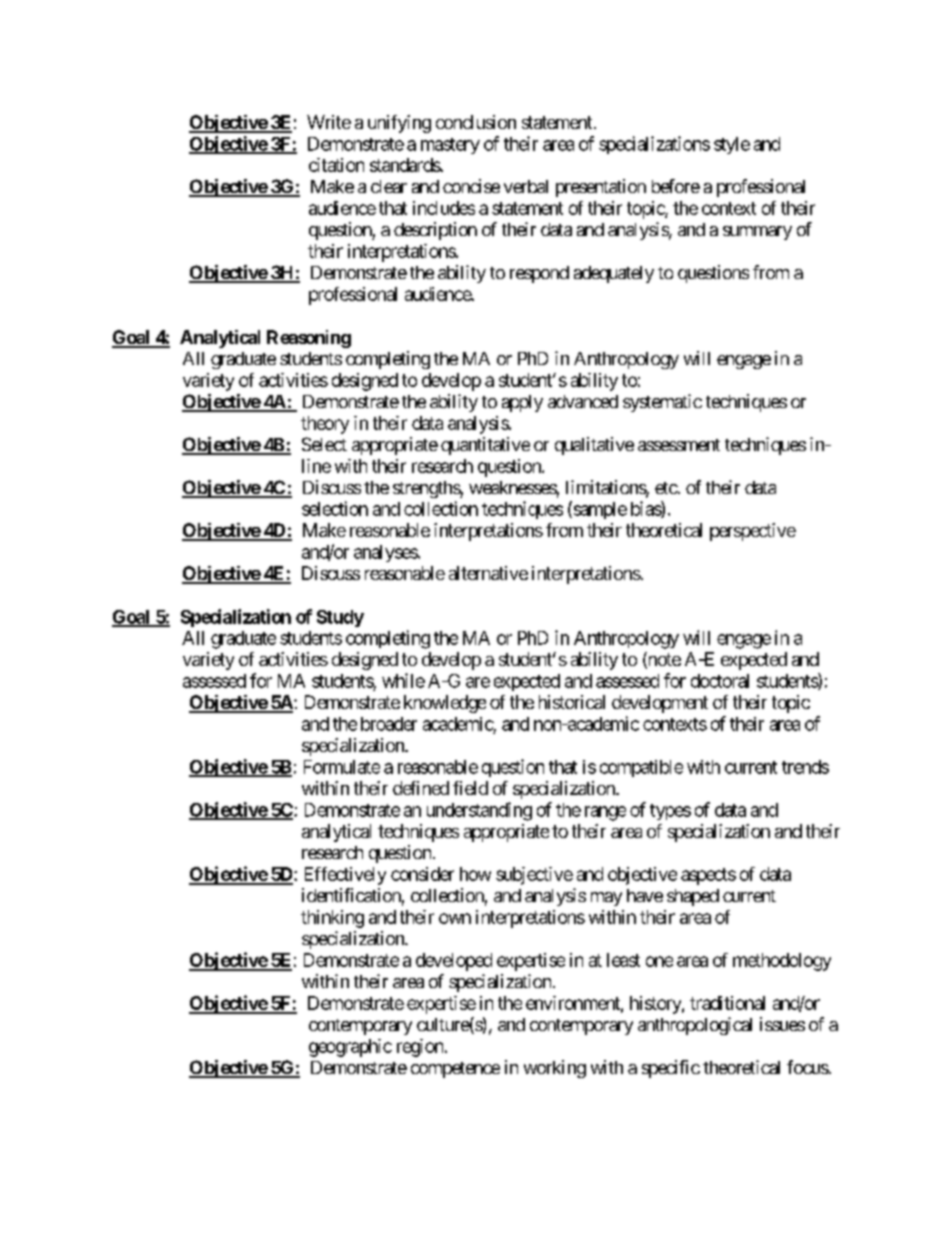 This image has height=1233, width=952. I want to click on summary, so click(757, 233).
